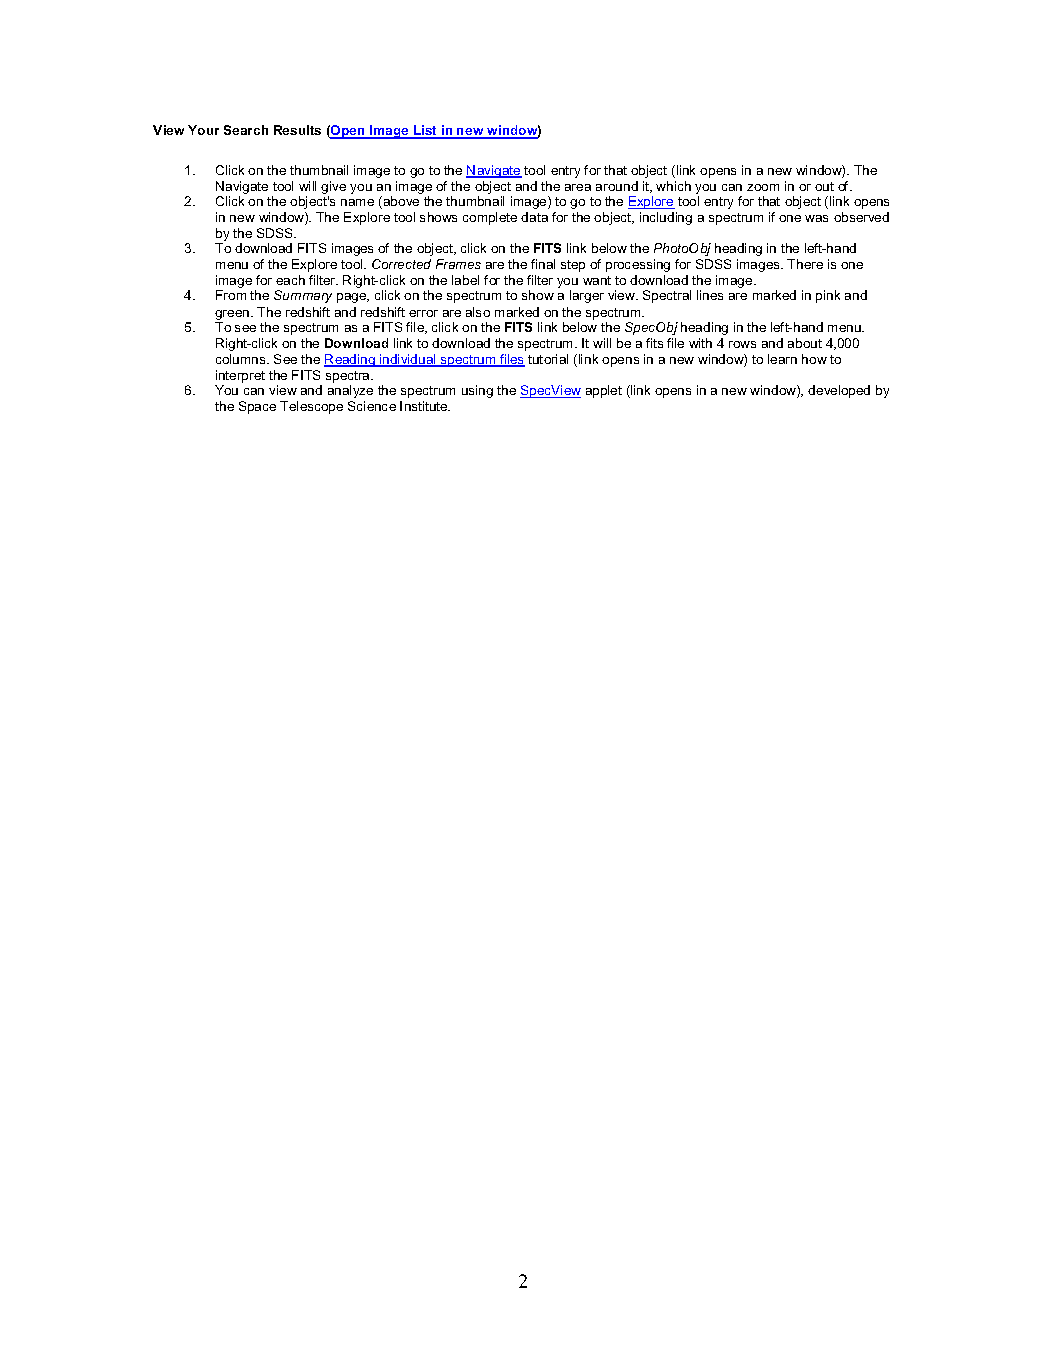  I want to click on List, so click(426, 132).
